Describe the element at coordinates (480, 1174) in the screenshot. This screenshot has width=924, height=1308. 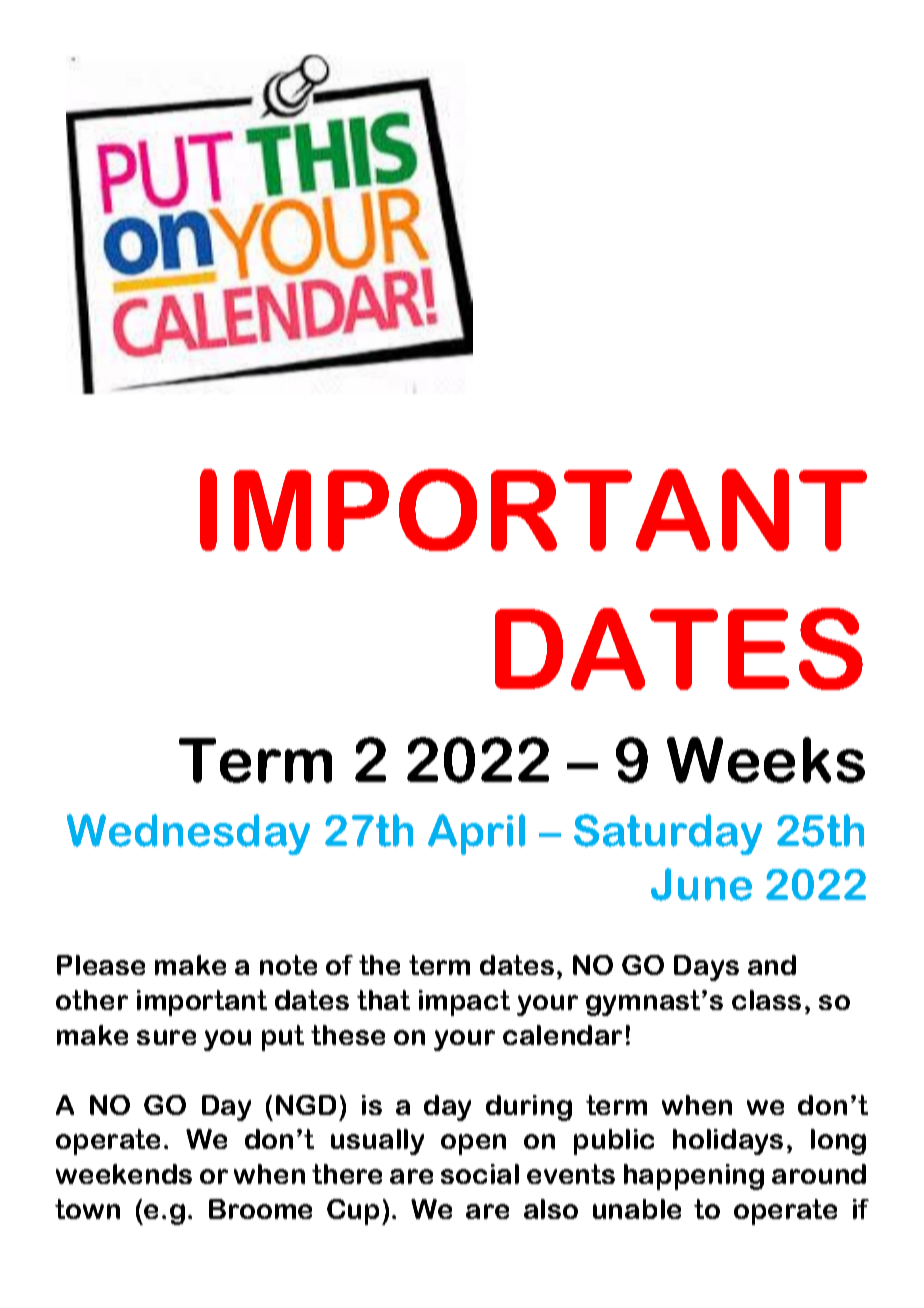
I see `social` at that location.
